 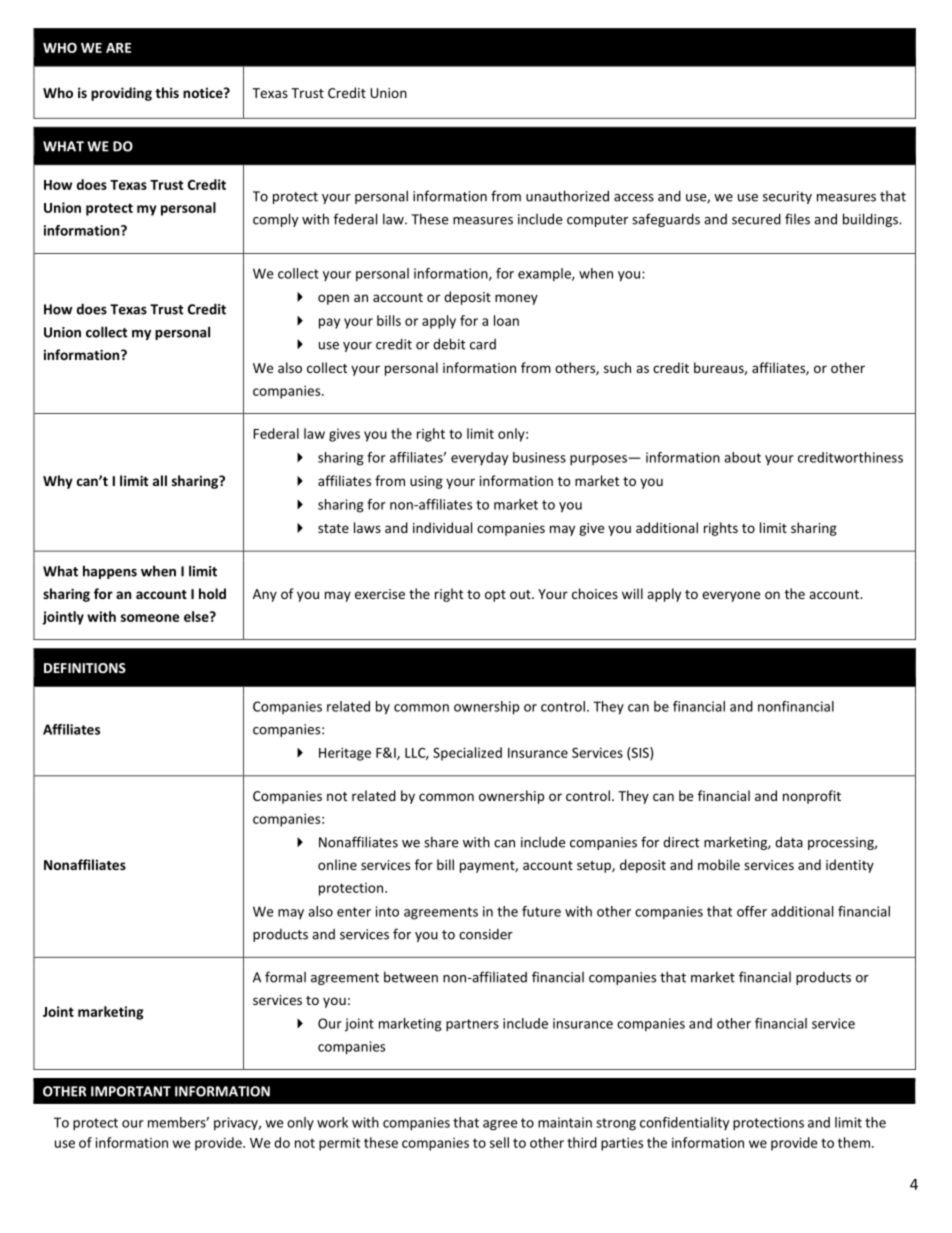 What do you see at coordinates (150, 618) in the image?
I see `someone` at bounding box center [150, 618].
